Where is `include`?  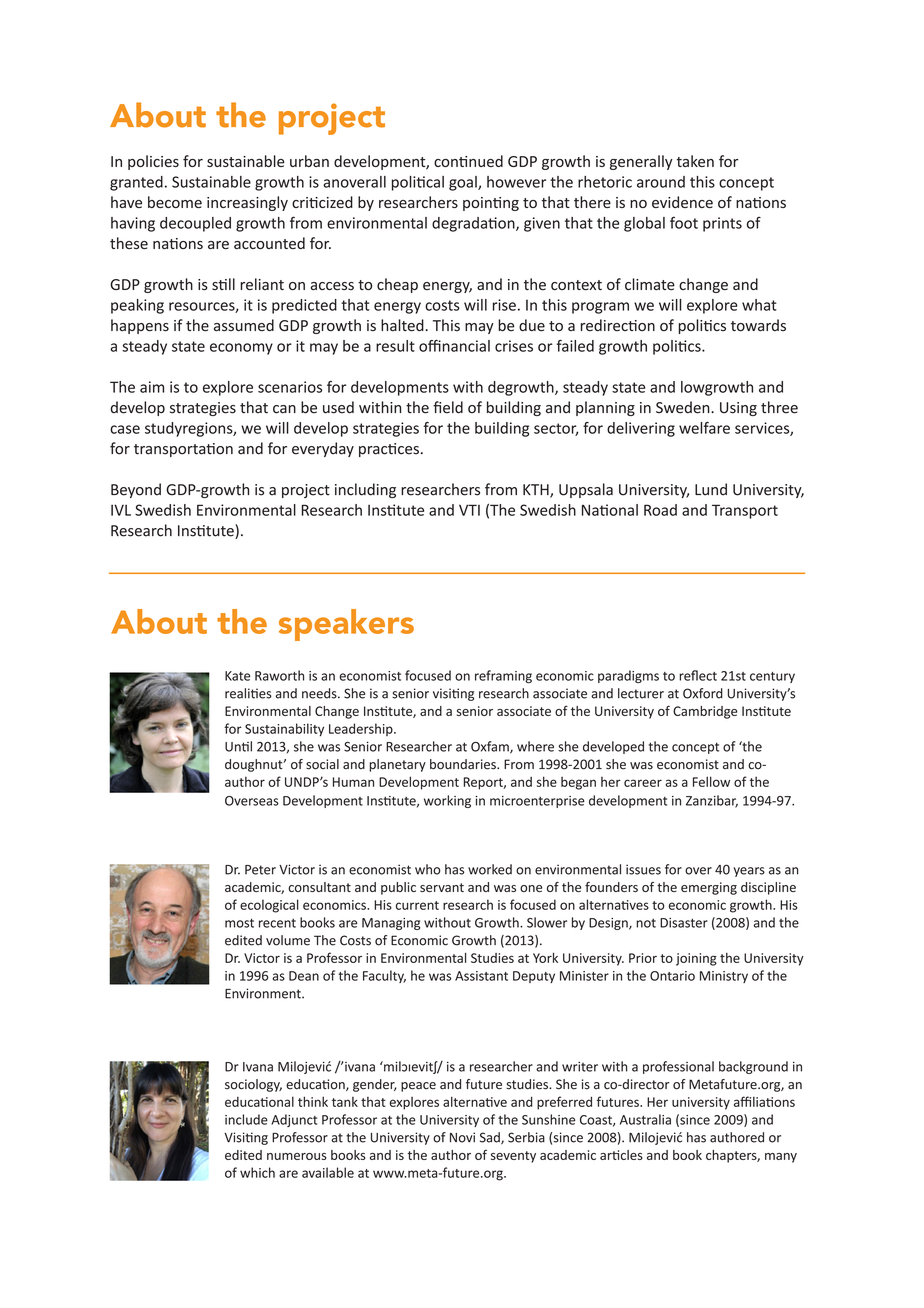
include is located at coordinates (246, 1119).
